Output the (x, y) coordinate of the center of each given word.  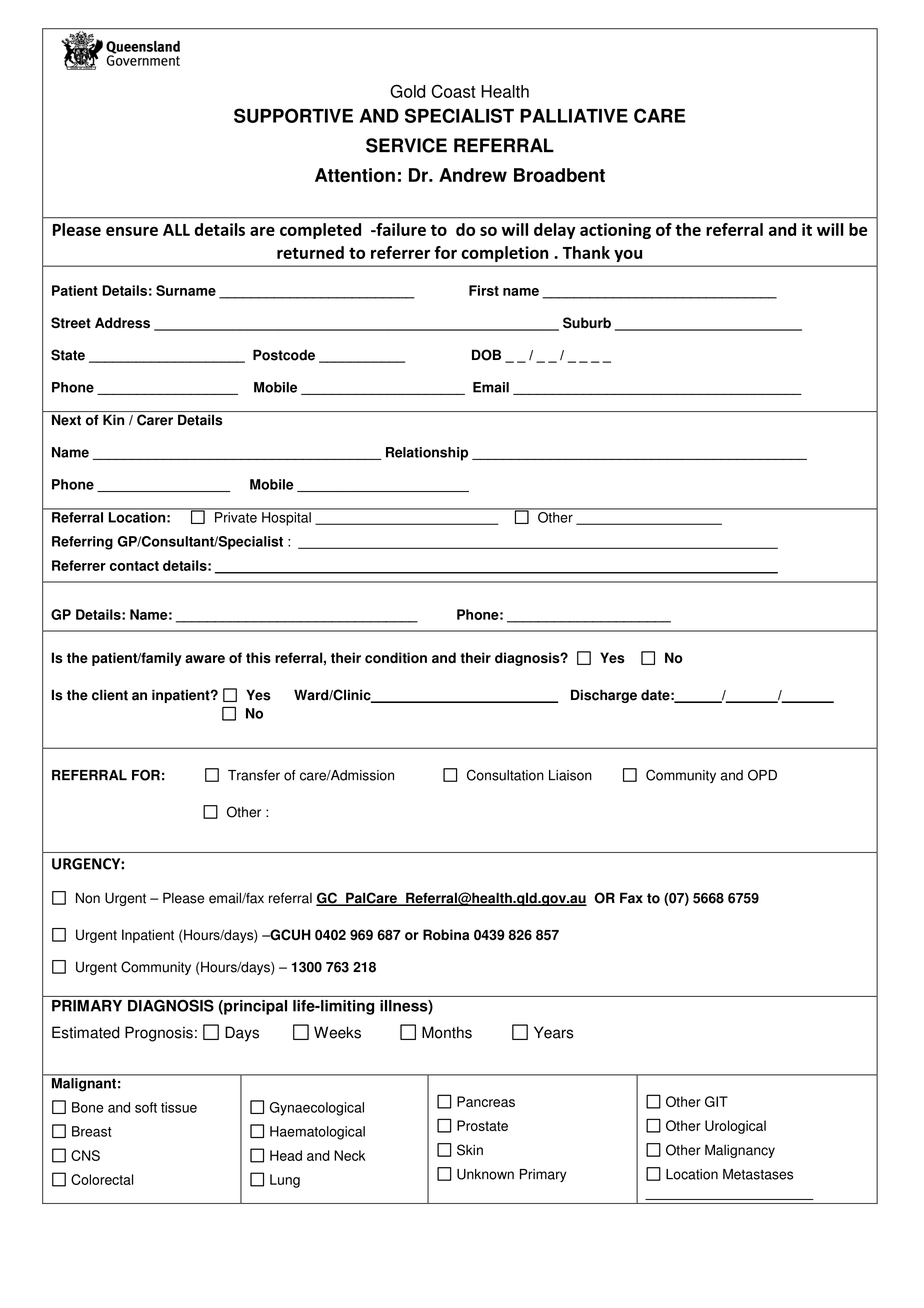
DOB (486, 355)
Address (122, 323)
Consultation (505, 775)
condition (396, 658)
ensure (132, 231)
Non (88, 898)
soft (146, 1107)
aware (205, 659)
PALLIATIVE (574, 116)
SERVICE (406, 145)
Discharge (604, 696)
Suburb (587, 323)
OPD (762, 775)
